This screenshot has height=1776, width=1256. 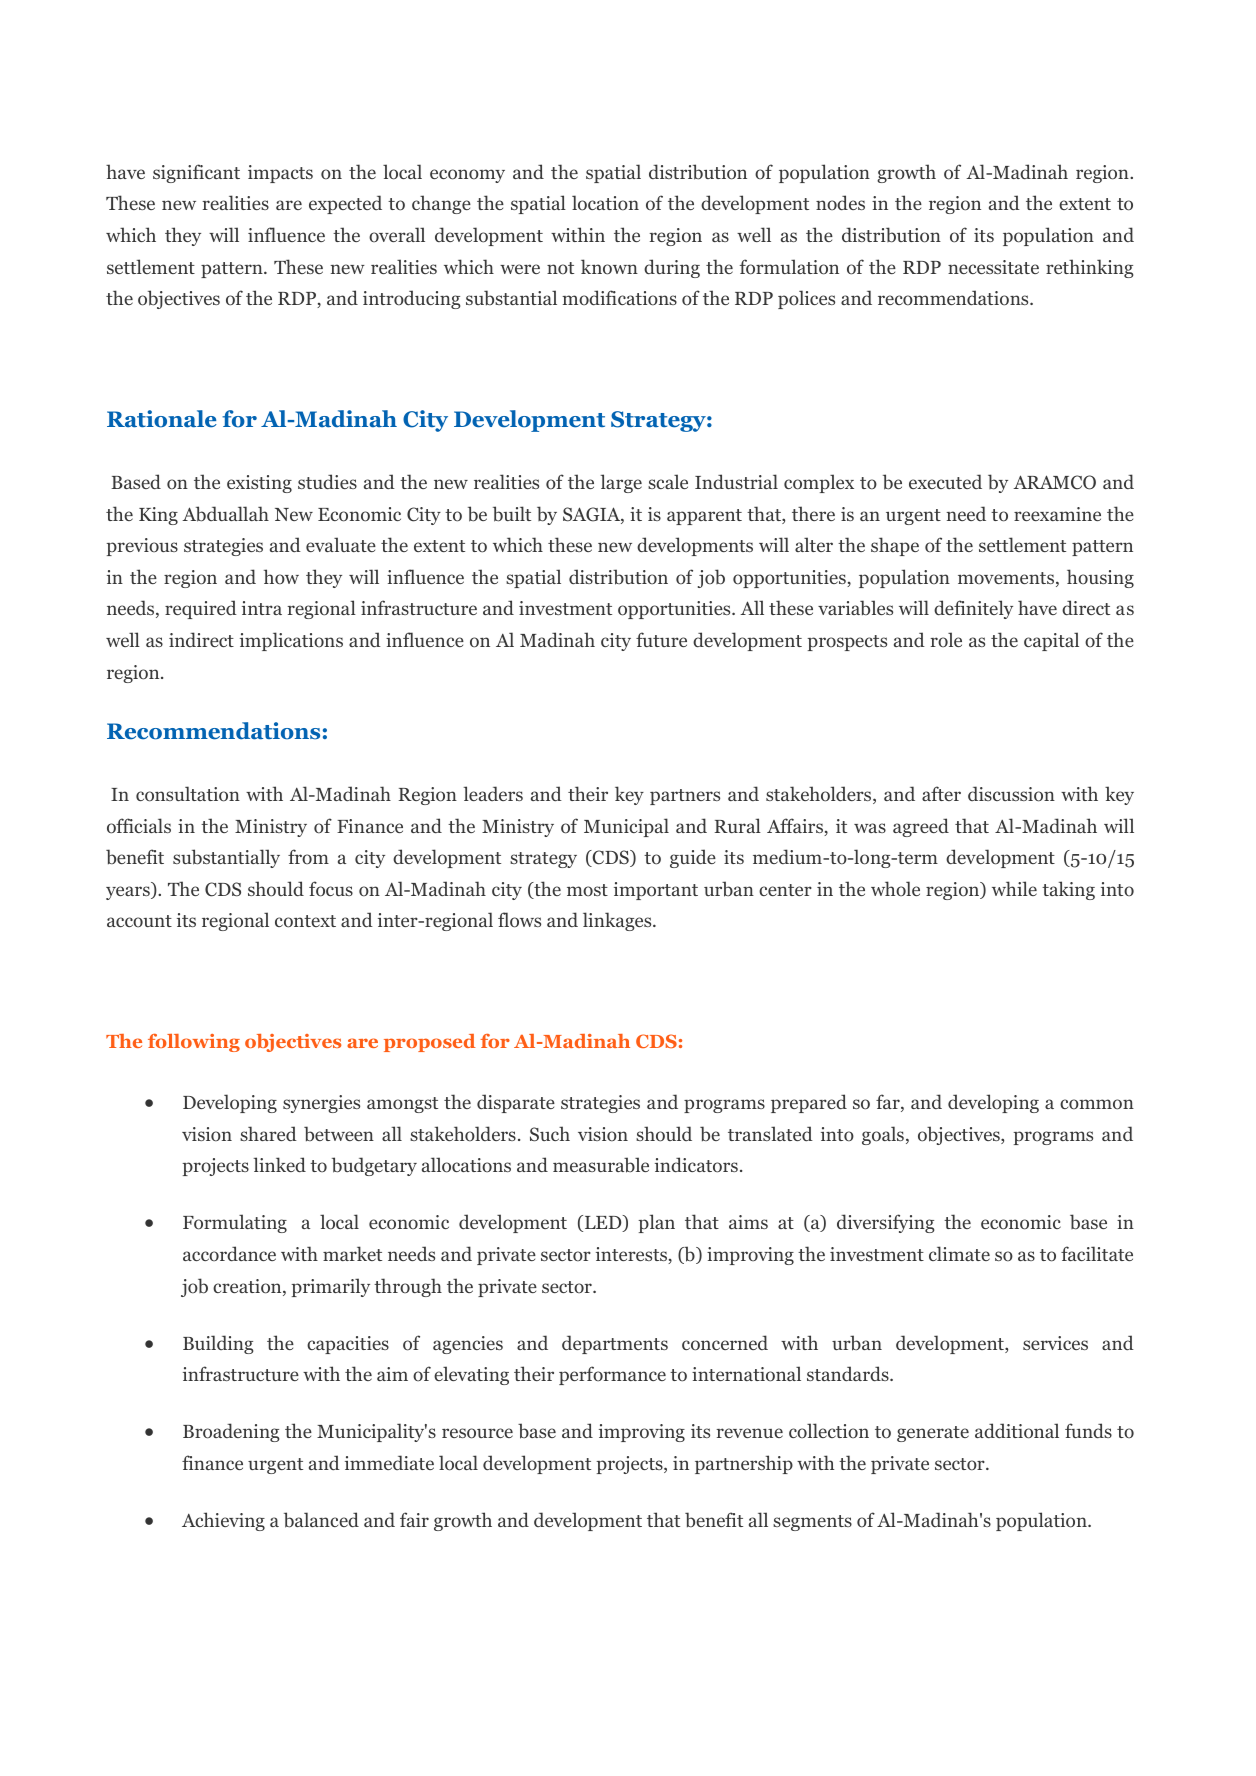 I want to click on future, so click(x=661, y=639).
